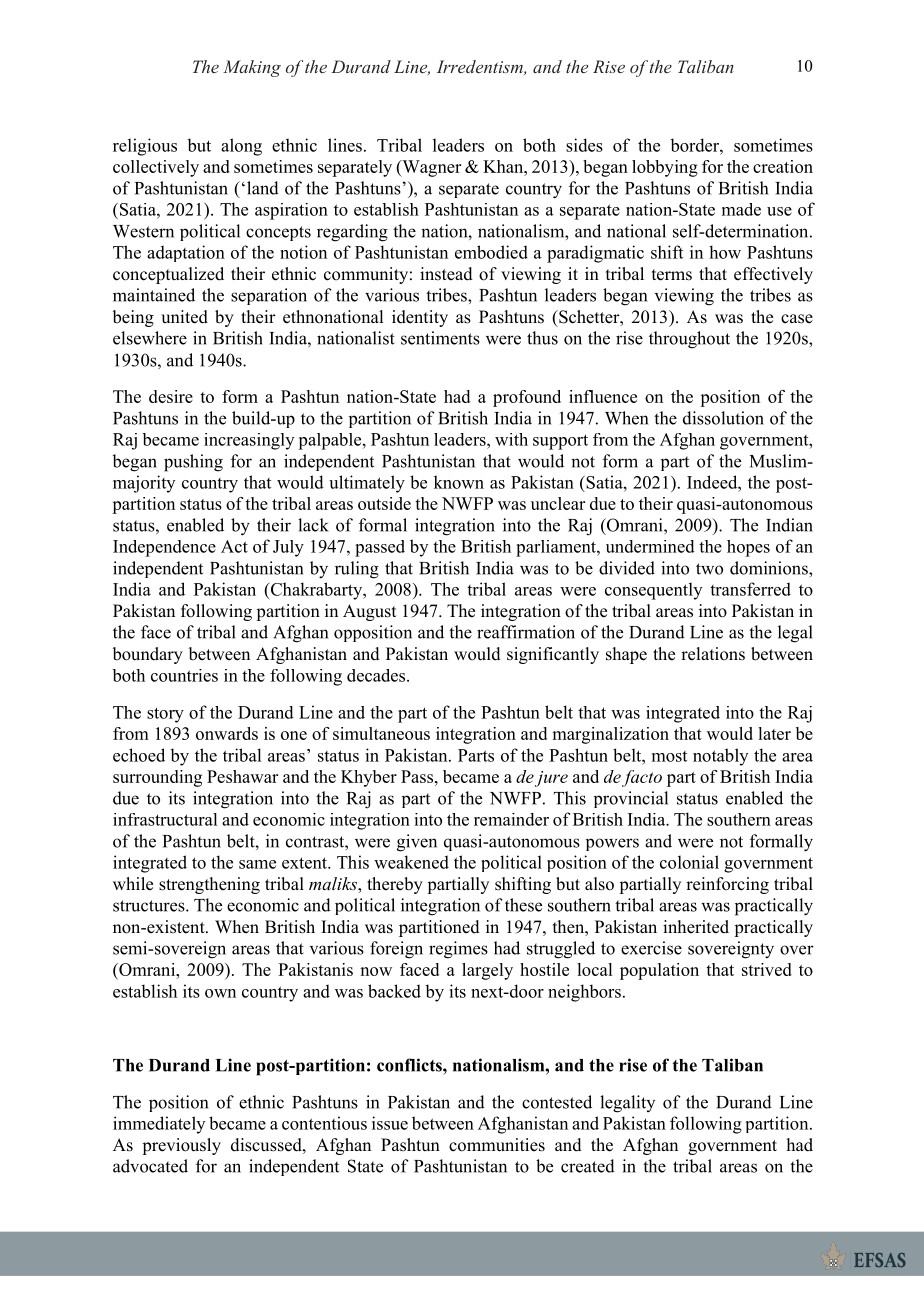 The height and width of the screenshot is (1308, 924). I want to click on Making, so click(252, 68).
